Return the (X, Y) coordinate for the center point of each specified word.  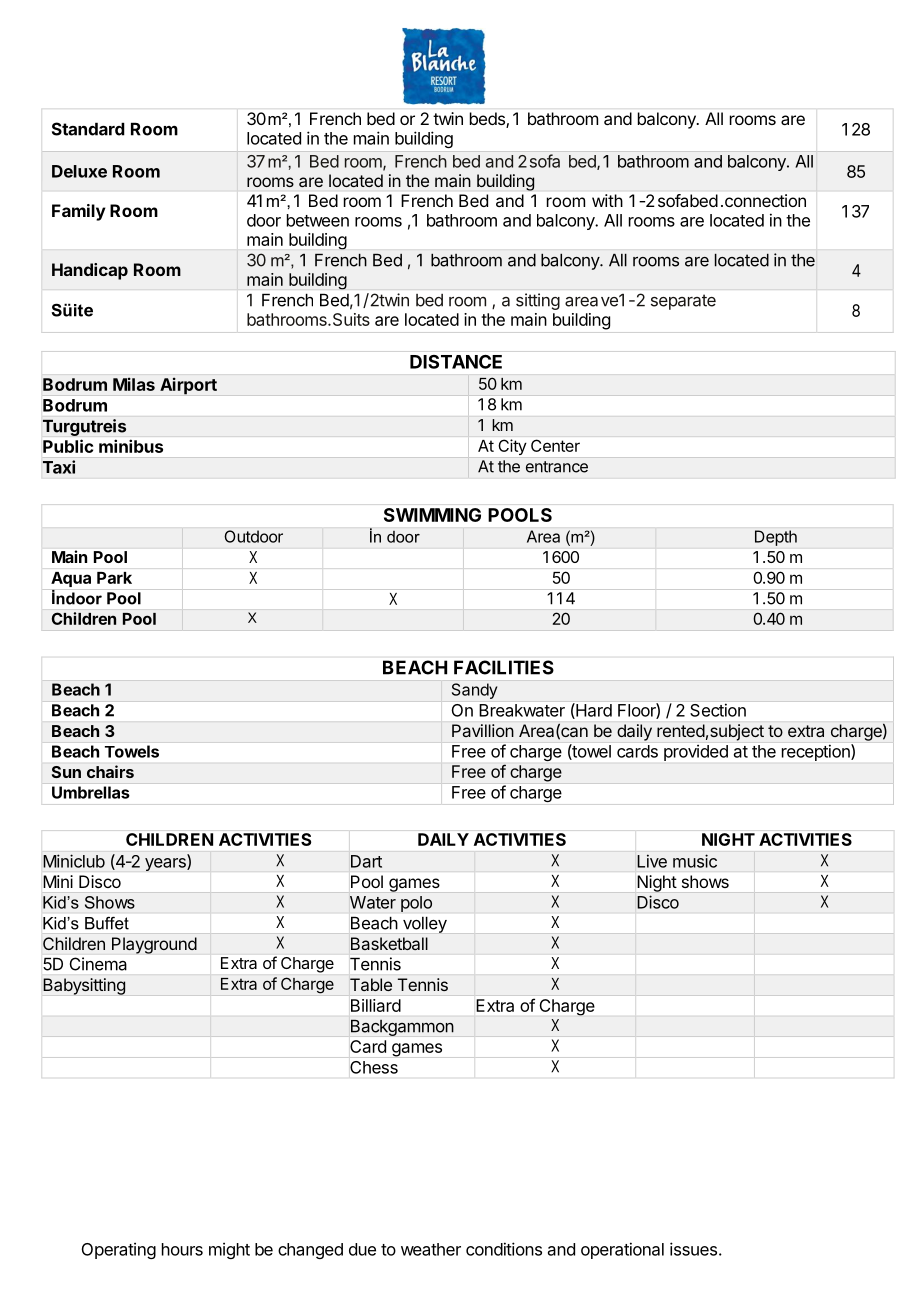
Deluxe (79, 171)
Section (718, 710)
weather (431, 1249)
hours (182, 1249)
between (318, 220)
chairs (110, 771)
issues (693, 1249)
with (607, 200)
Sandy (474, 691)
